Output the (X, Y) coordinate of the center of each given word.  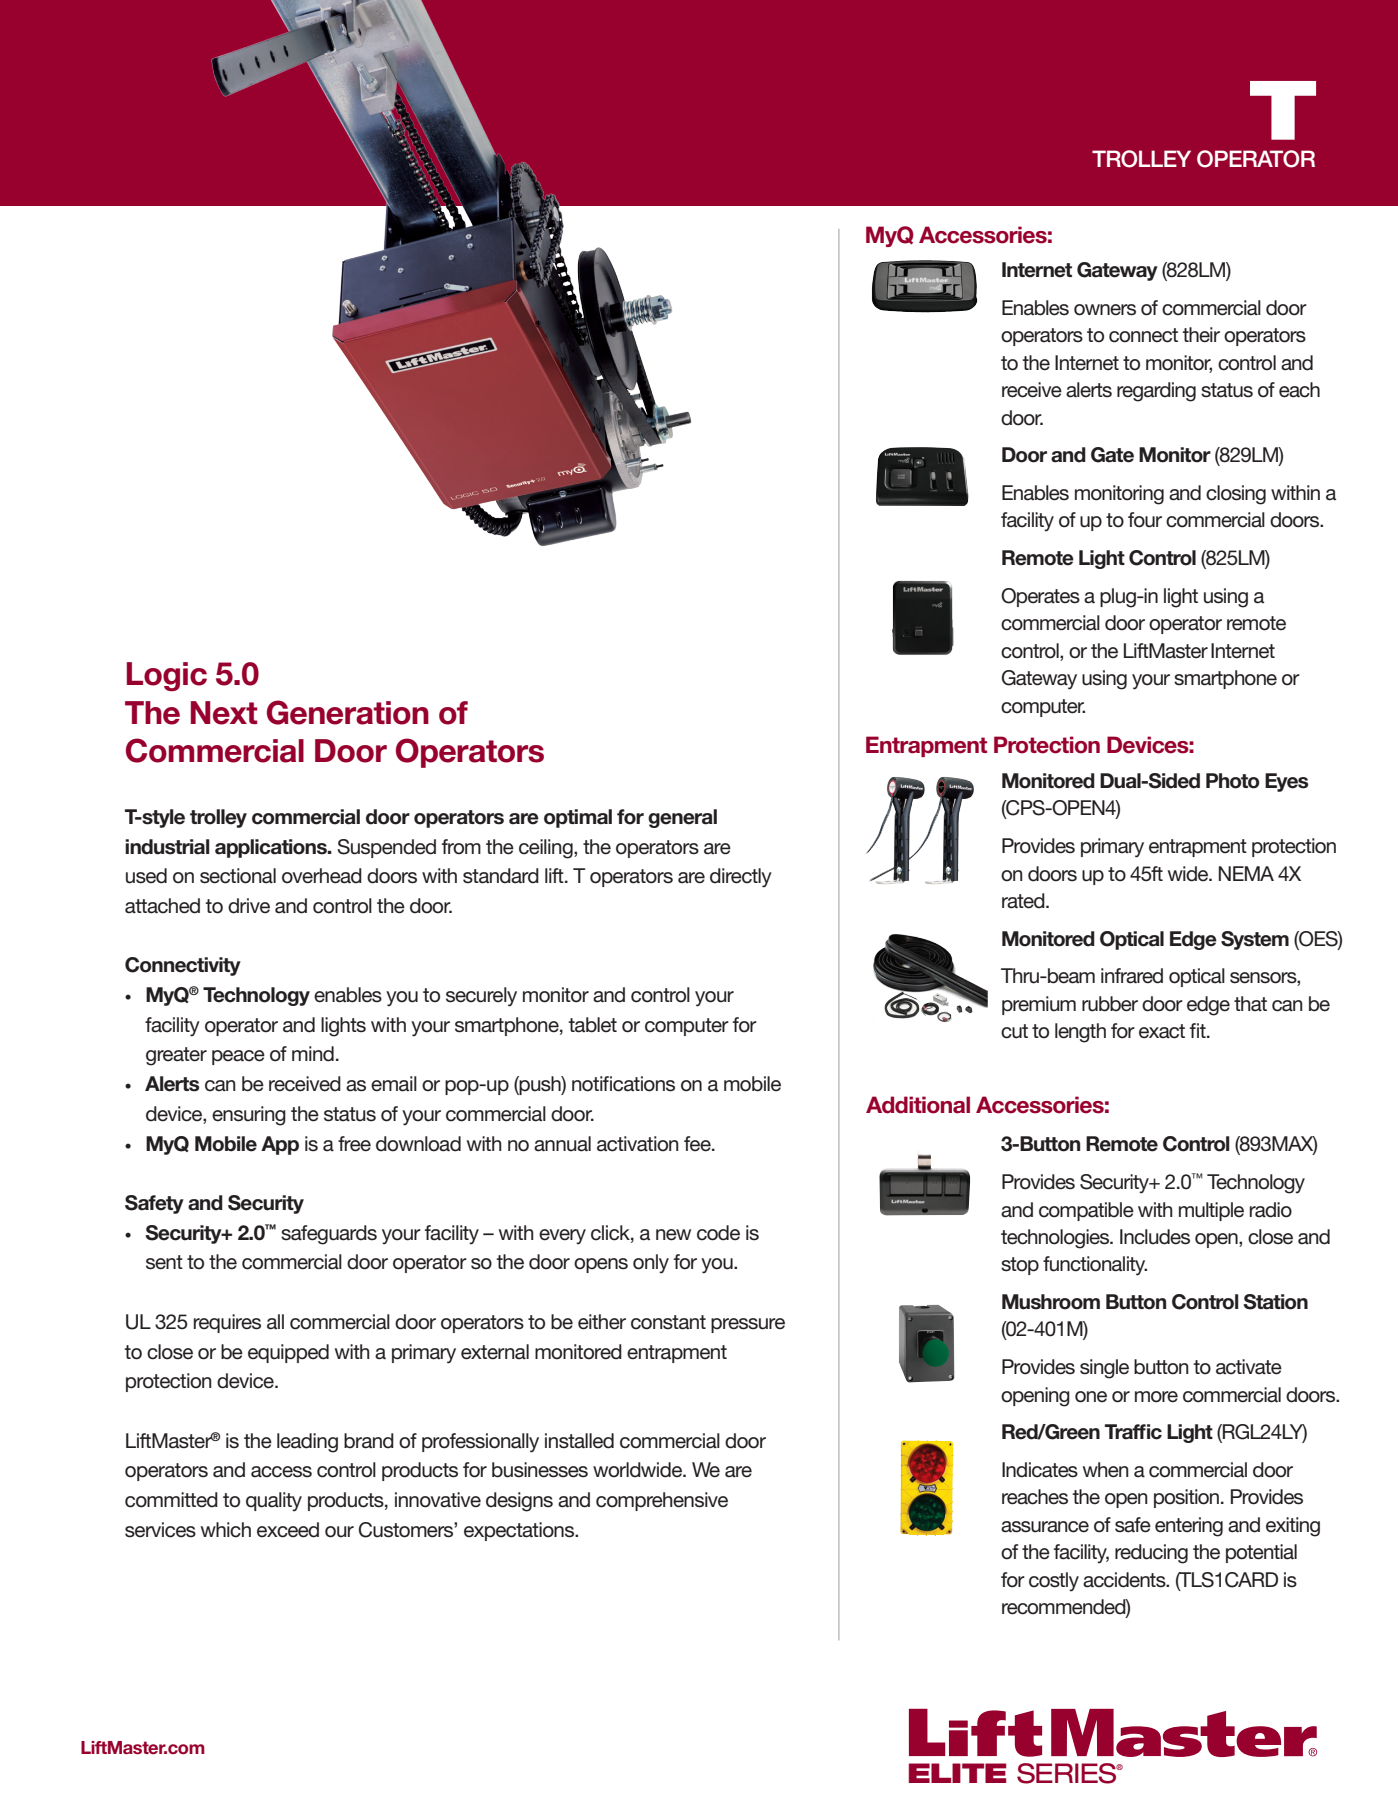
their (1201, 335)
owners (1105, 310)
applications (272, 848)
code (718, 1233)
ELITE (958, 1773)
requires (227, 1323)
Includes (1155, 1237)
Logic (167, 677)
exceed (288, 1530)
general (682, 818)
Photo (1232, 781)
